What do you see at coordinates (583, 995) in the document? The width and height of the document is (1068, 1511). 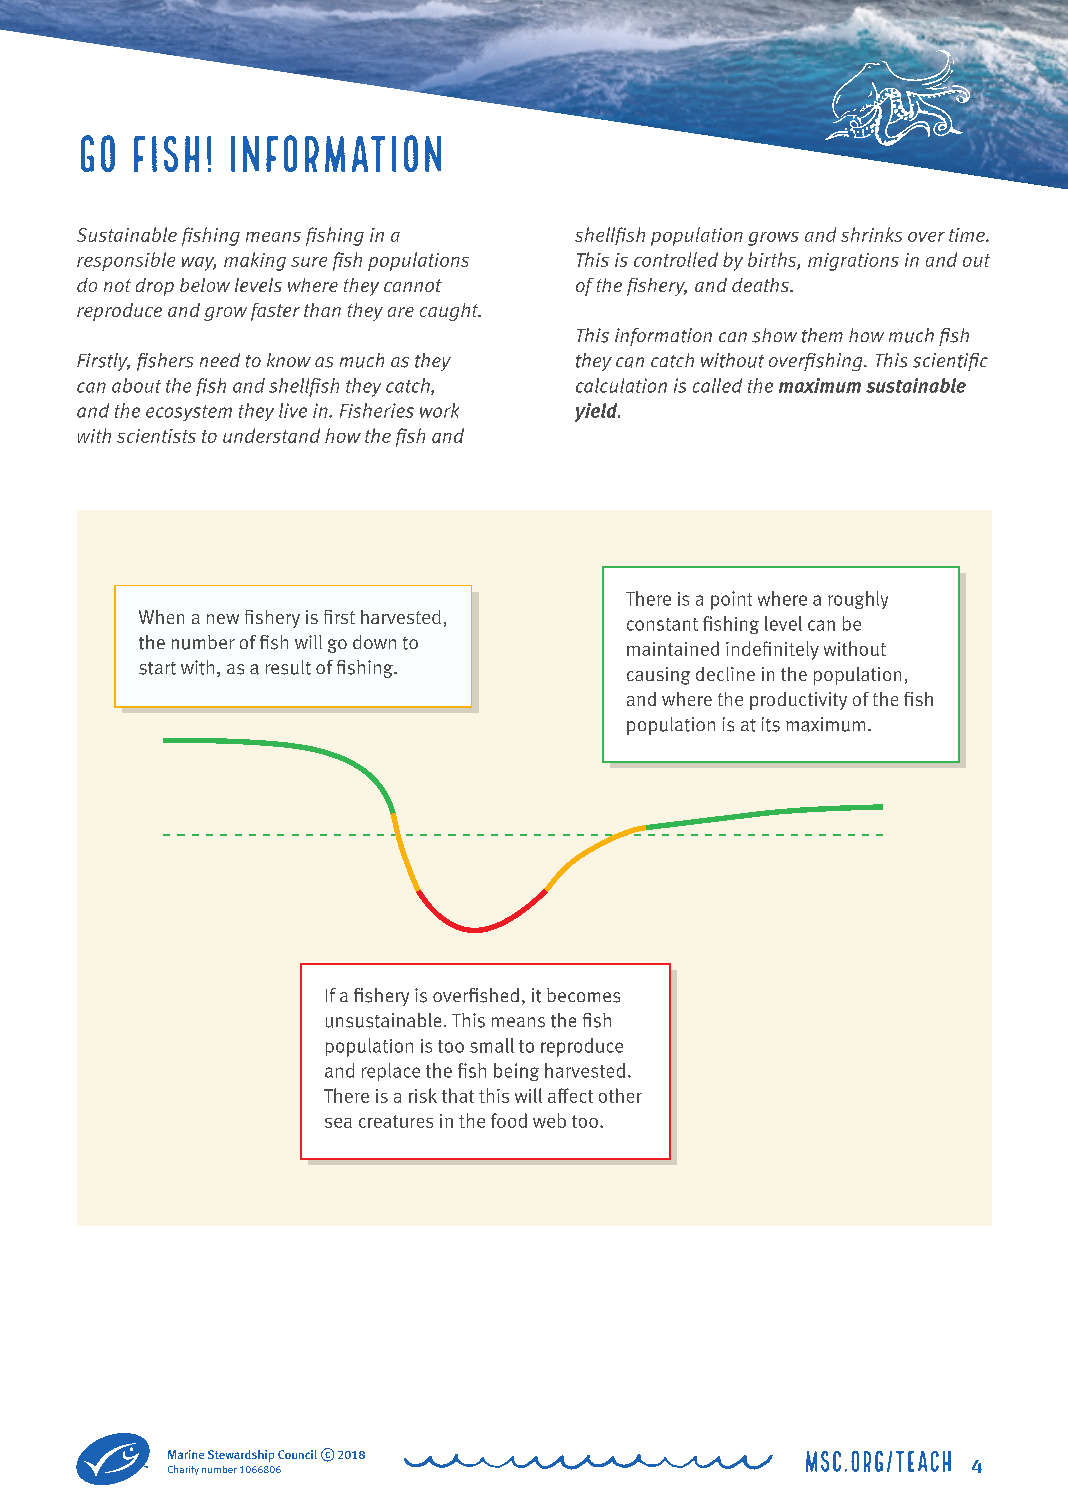 I see `becomes` at bounding box center [583, 995].
